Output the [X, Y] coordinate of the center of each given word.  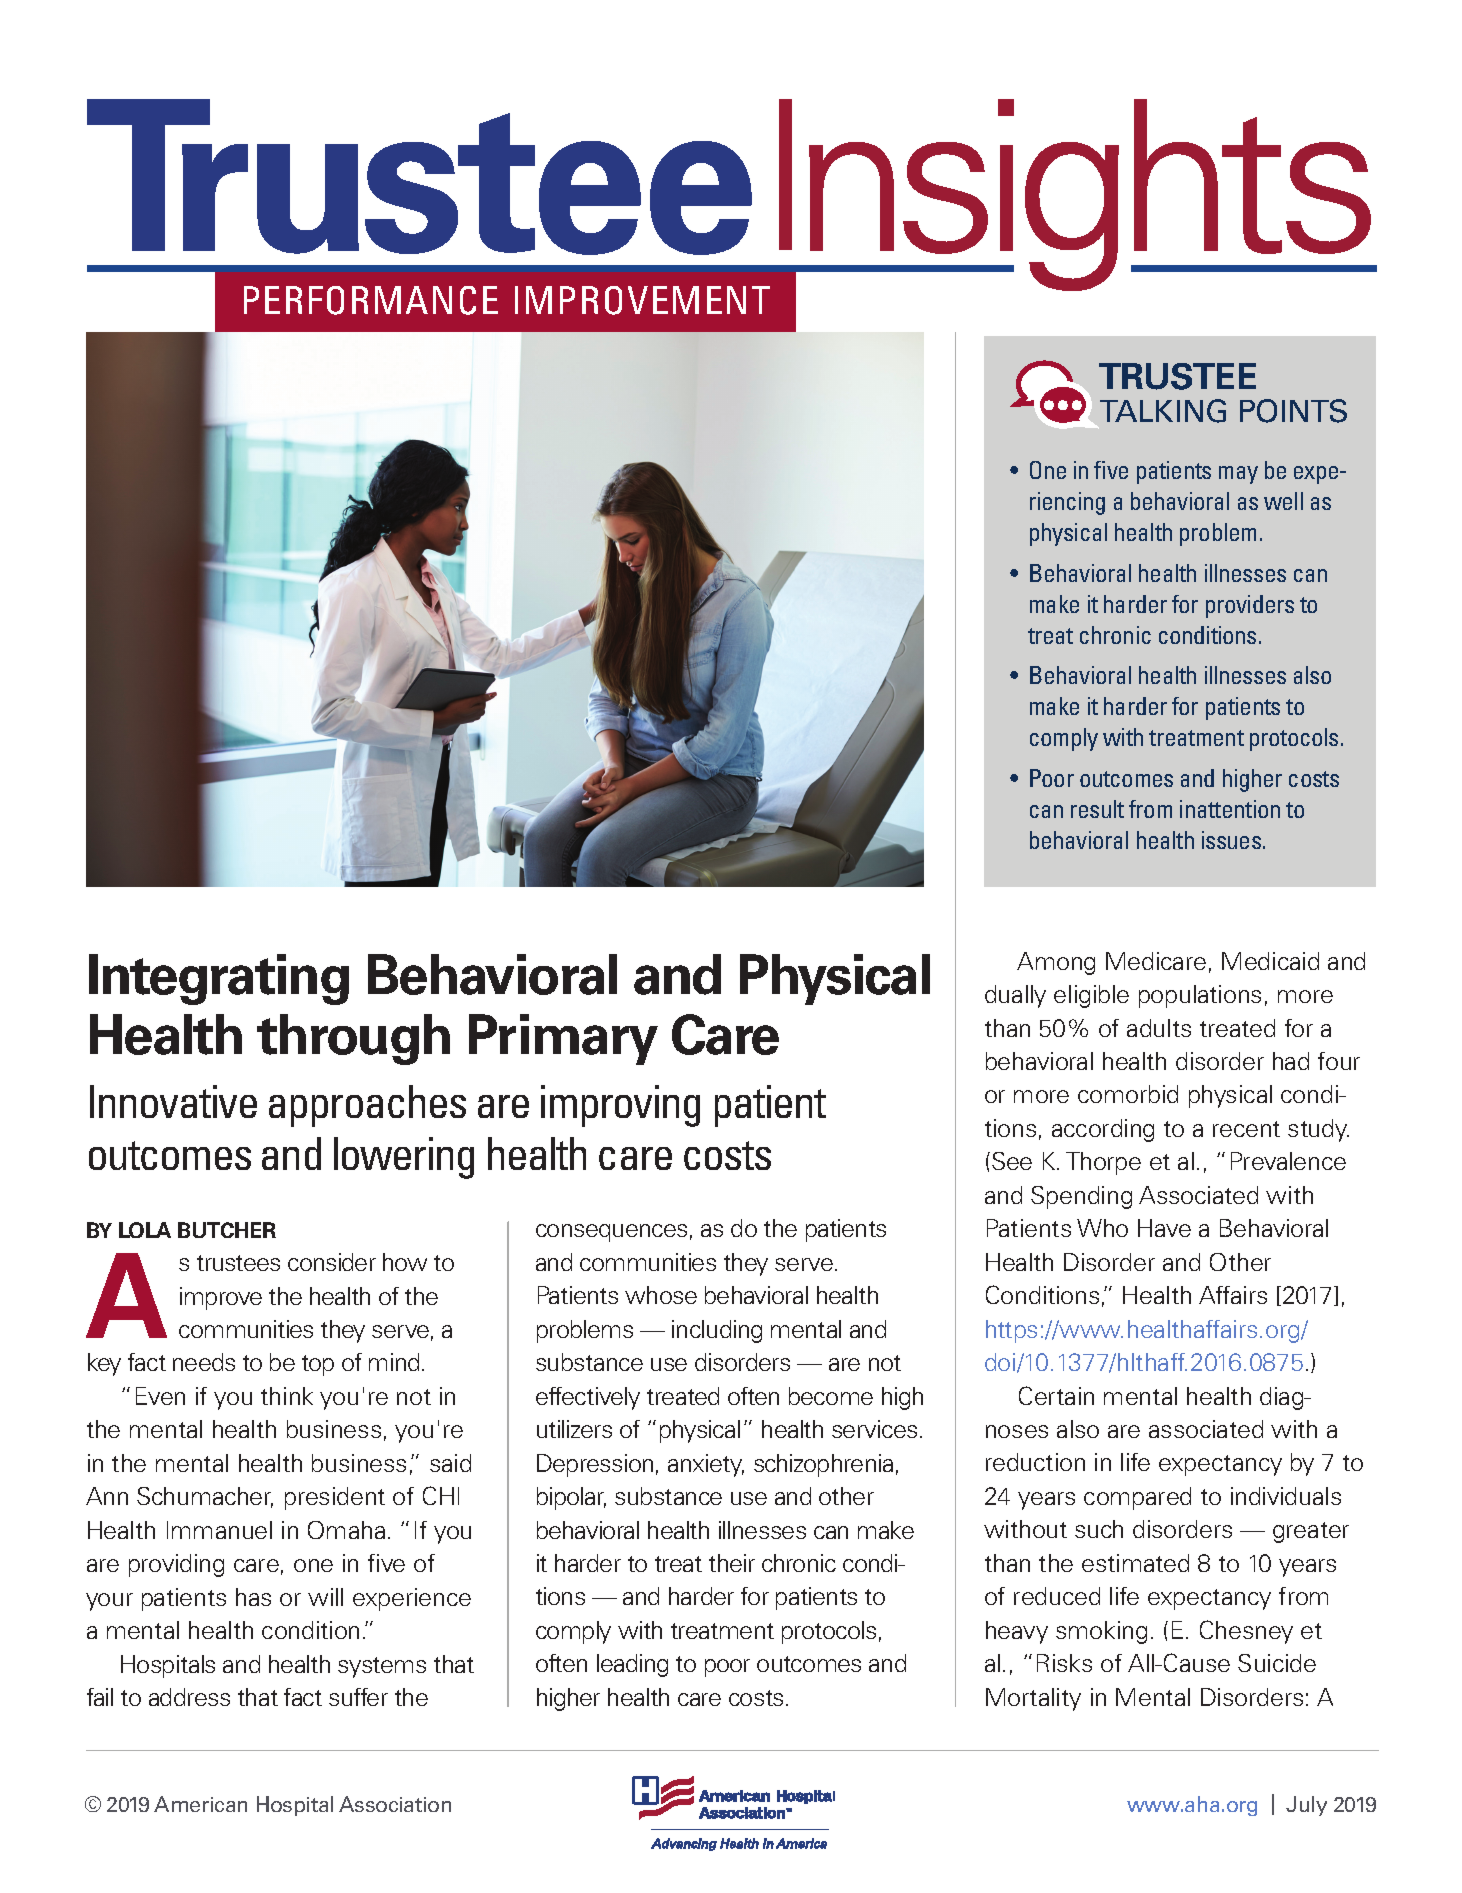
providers [1250, 606]
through [353, 1039]
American [200, 1804]
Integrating [219, 979]
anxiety [706, 1465]
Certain [1056, 1395]
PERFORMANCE [371, 300]
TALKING [1163, 411]
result [1097, 809]
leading [632, 1665]
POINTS [1293, 411]
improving [620, 1106]
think [287, 1396]
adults [1159, 1028]
